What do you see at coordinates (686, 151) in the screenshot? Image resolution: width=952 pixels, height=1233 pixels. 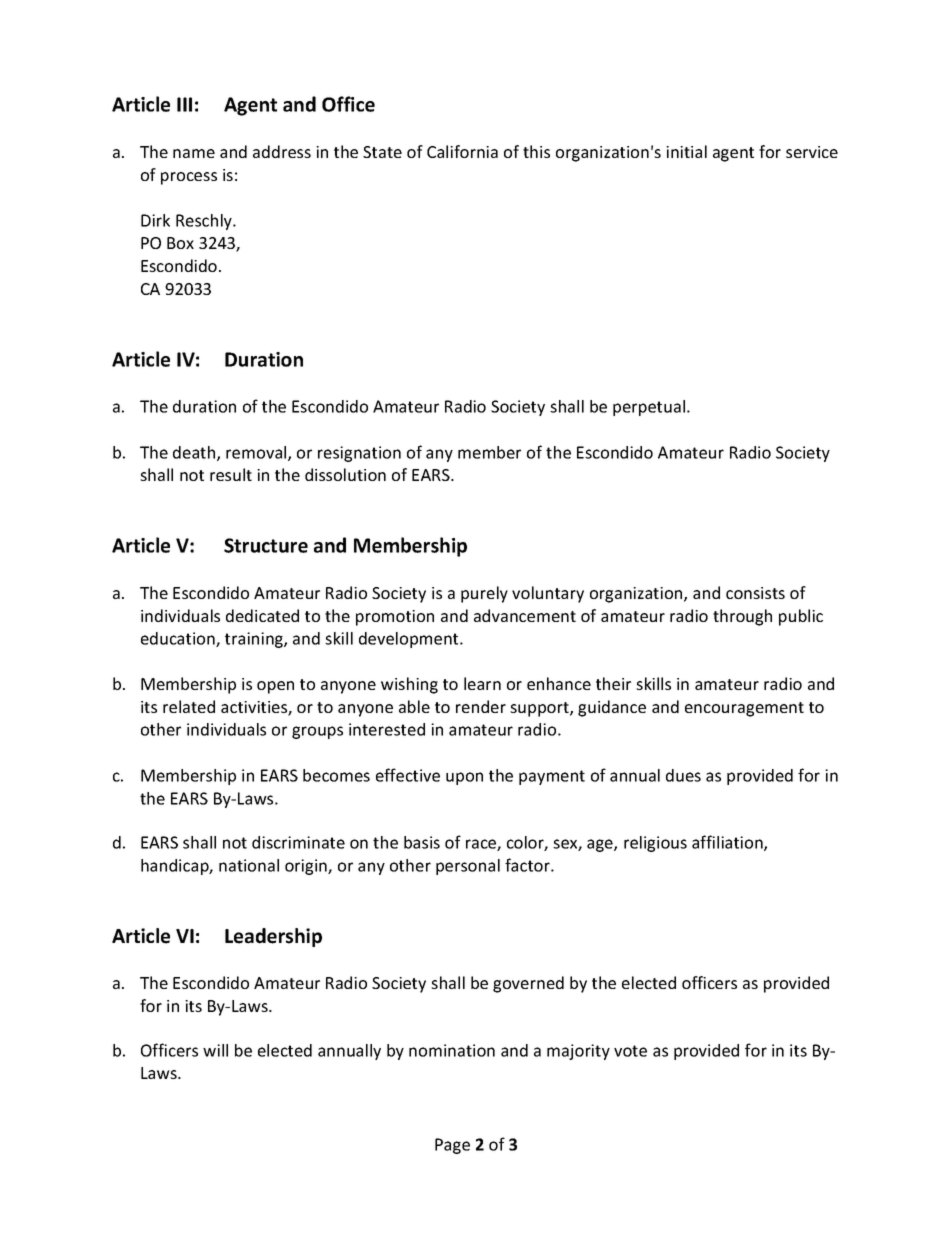 I see `initial` at bounding box center [686, 151].
